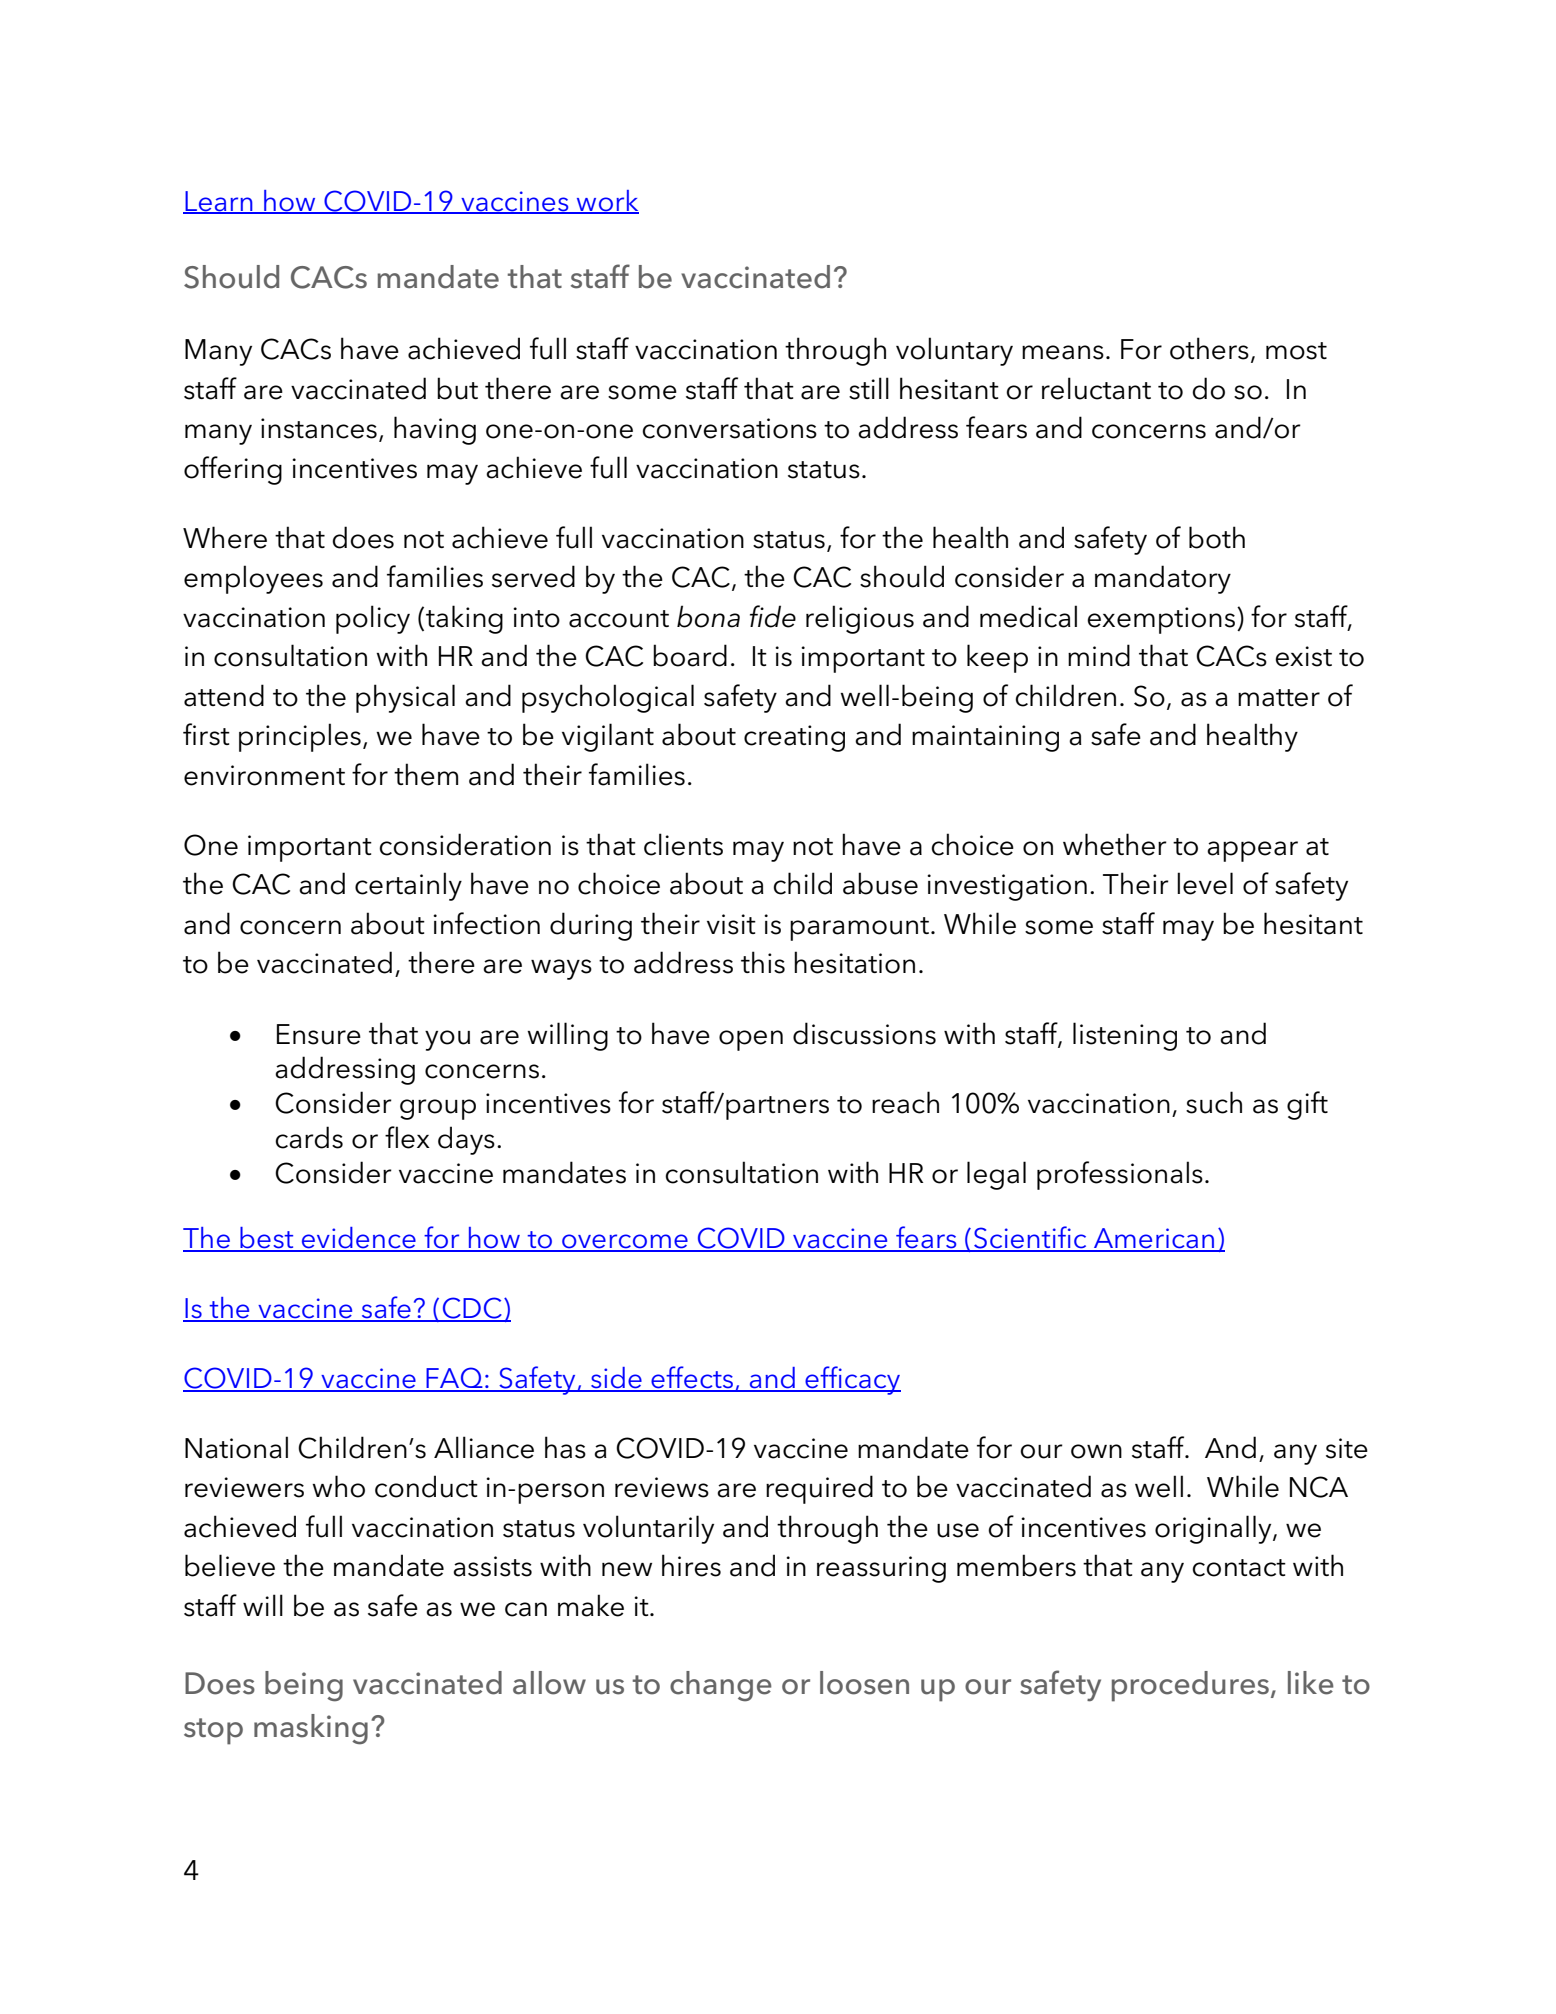 Image resolution: width=1556 pixels, height=2014 pixels. Describe the element at coordinates (1209, 348) in the screenshot. I see `others` at that location.
